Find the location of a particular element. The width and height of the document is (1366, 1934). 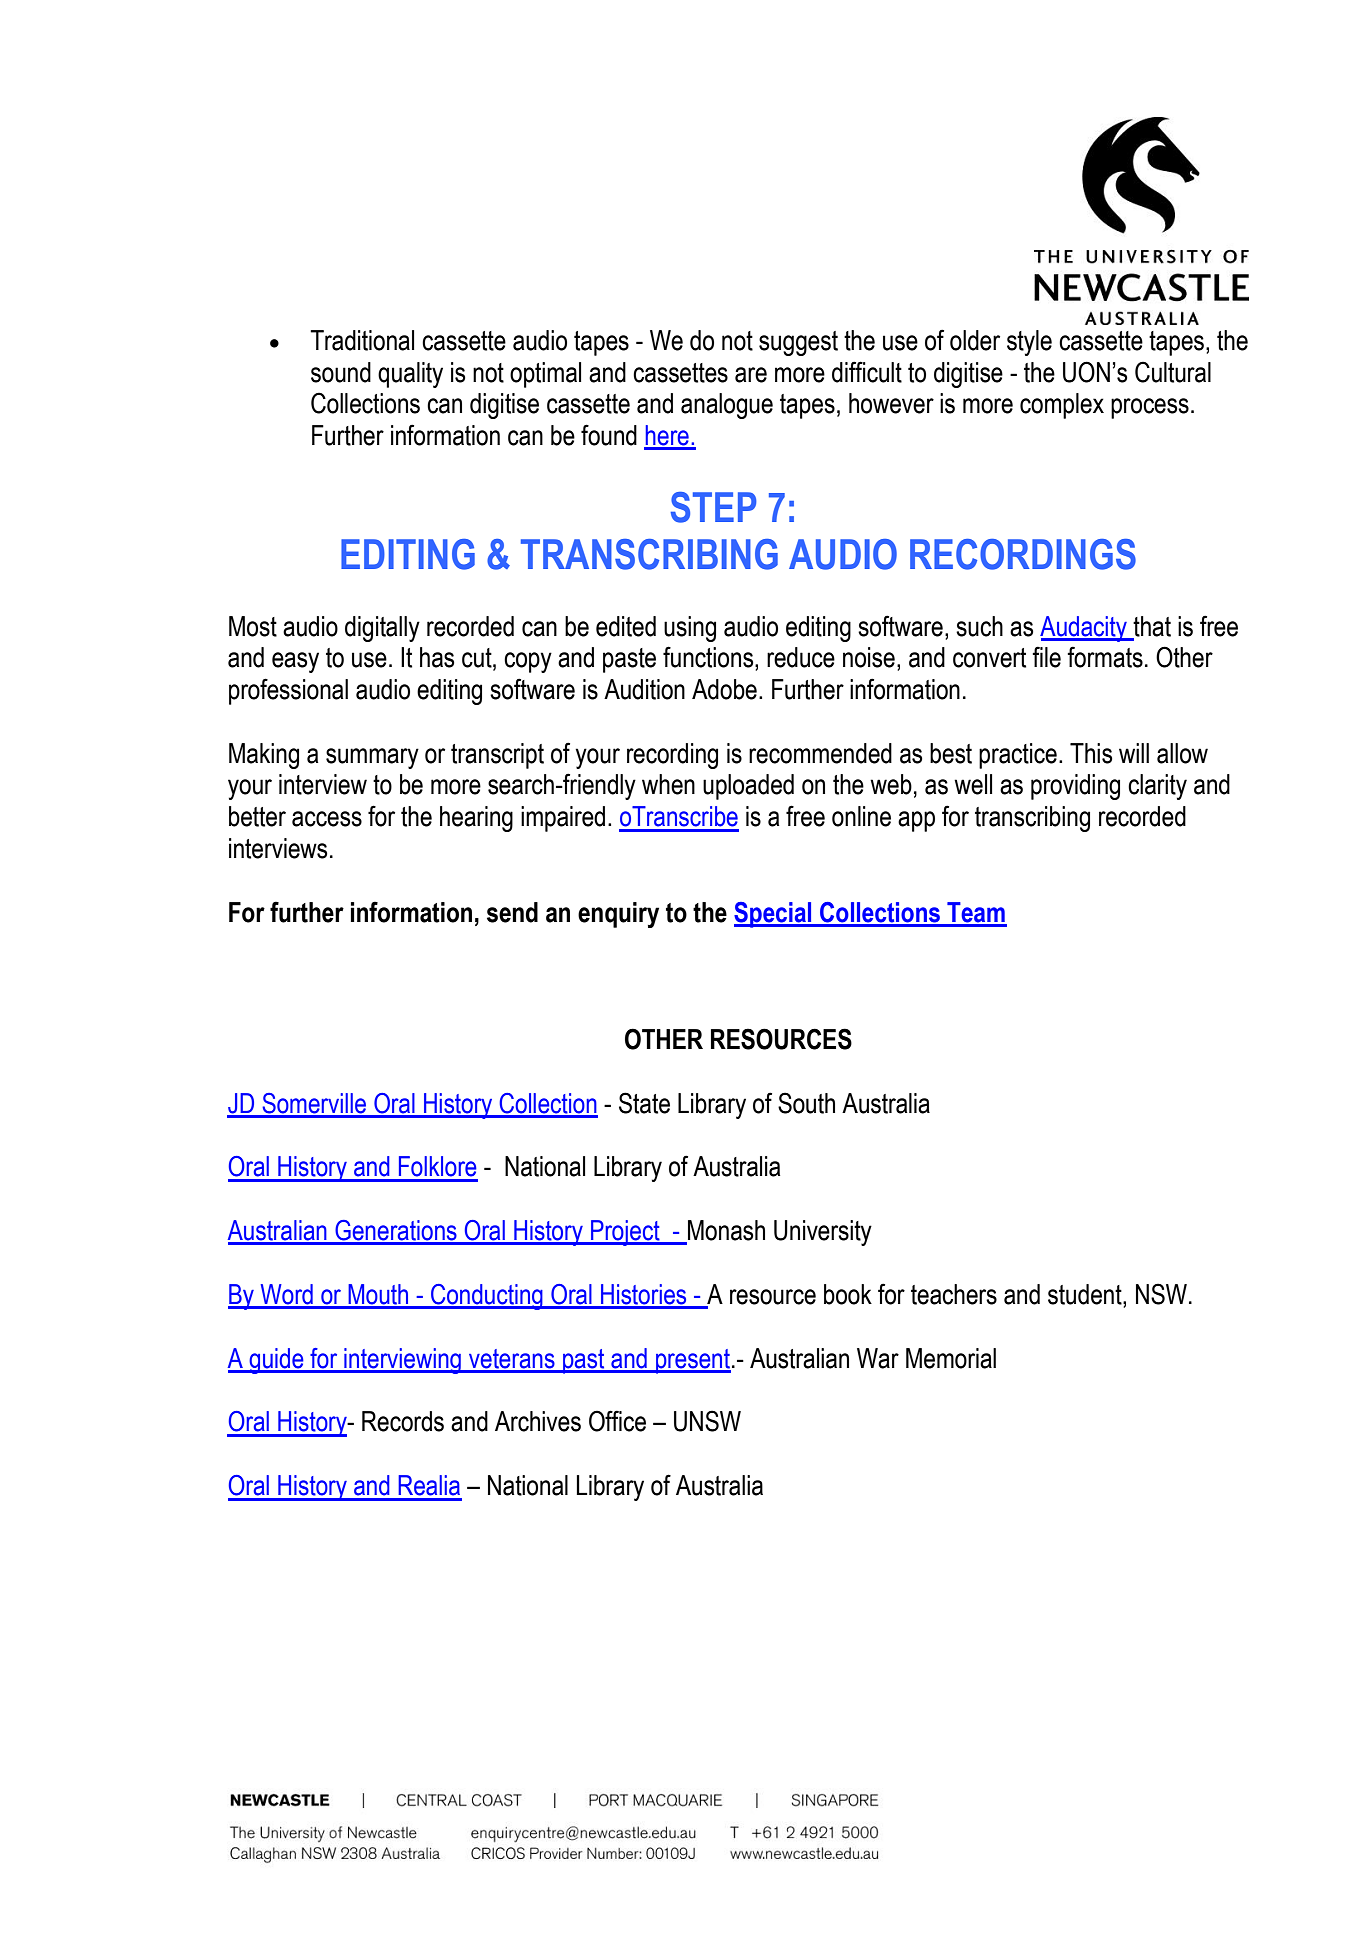

Memorial is located at coordinates (951, 1358).
